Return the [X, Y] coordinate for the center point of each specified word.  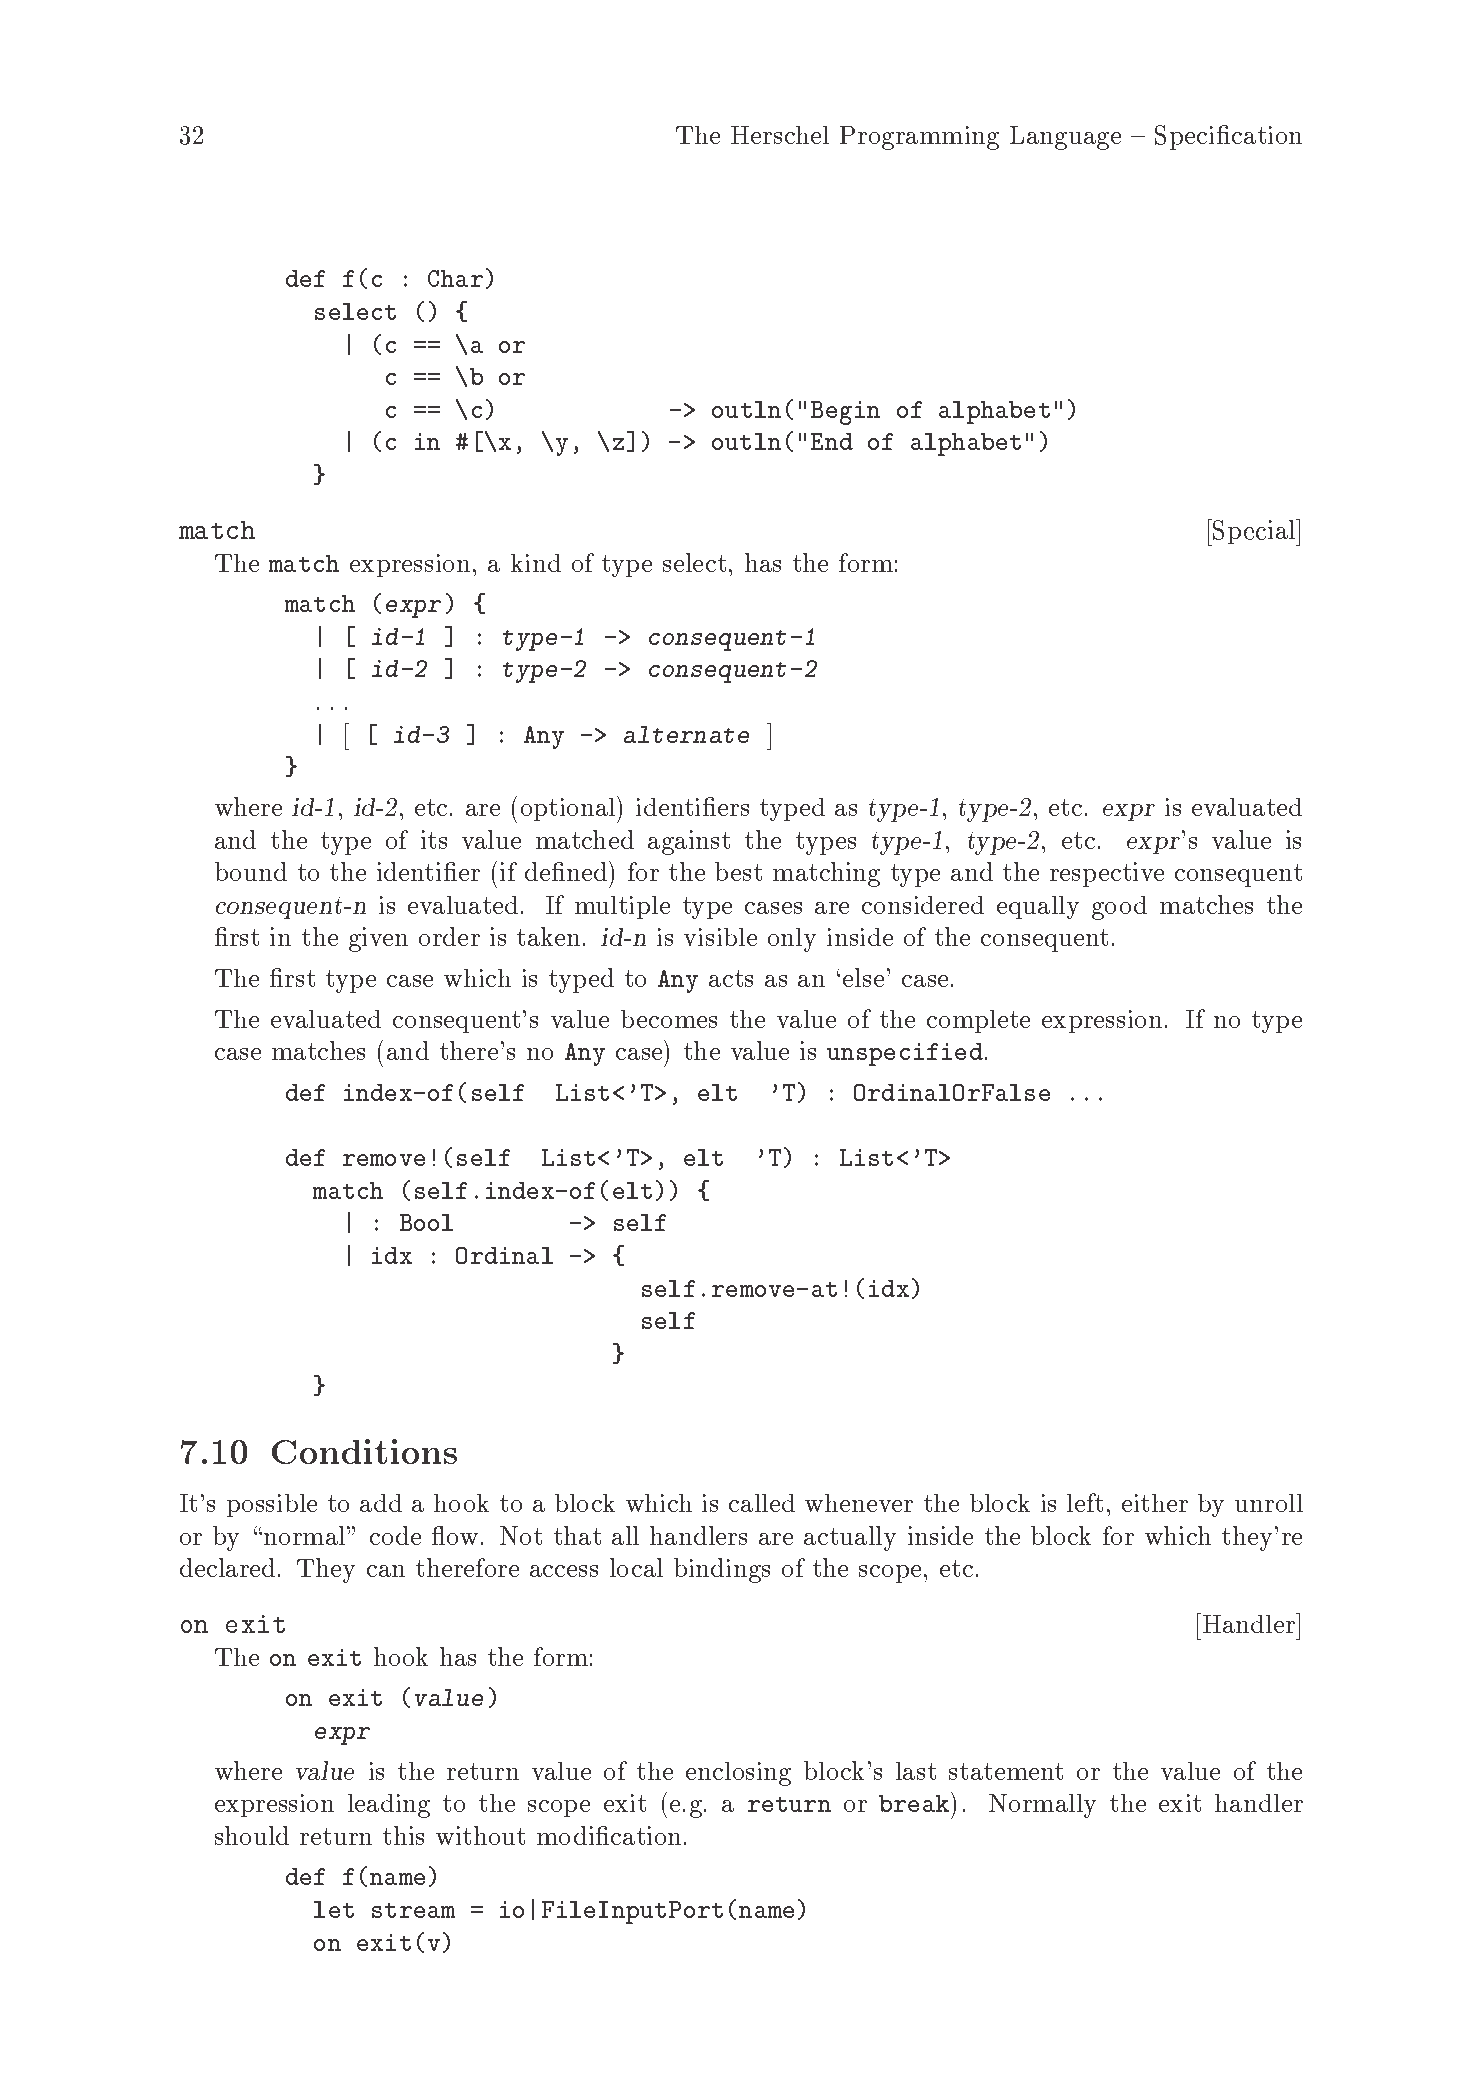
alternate [686, 734]
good [1119, 908]
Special [1254, 532]
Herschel [780, 135]
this [403, 1835]
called [762, 1503]
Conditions [364, 1451]
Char [455, 278]
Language [1065, 138]
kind [536, 563]
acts [731, 978]
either [1155, 1503]
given [378, 939]
